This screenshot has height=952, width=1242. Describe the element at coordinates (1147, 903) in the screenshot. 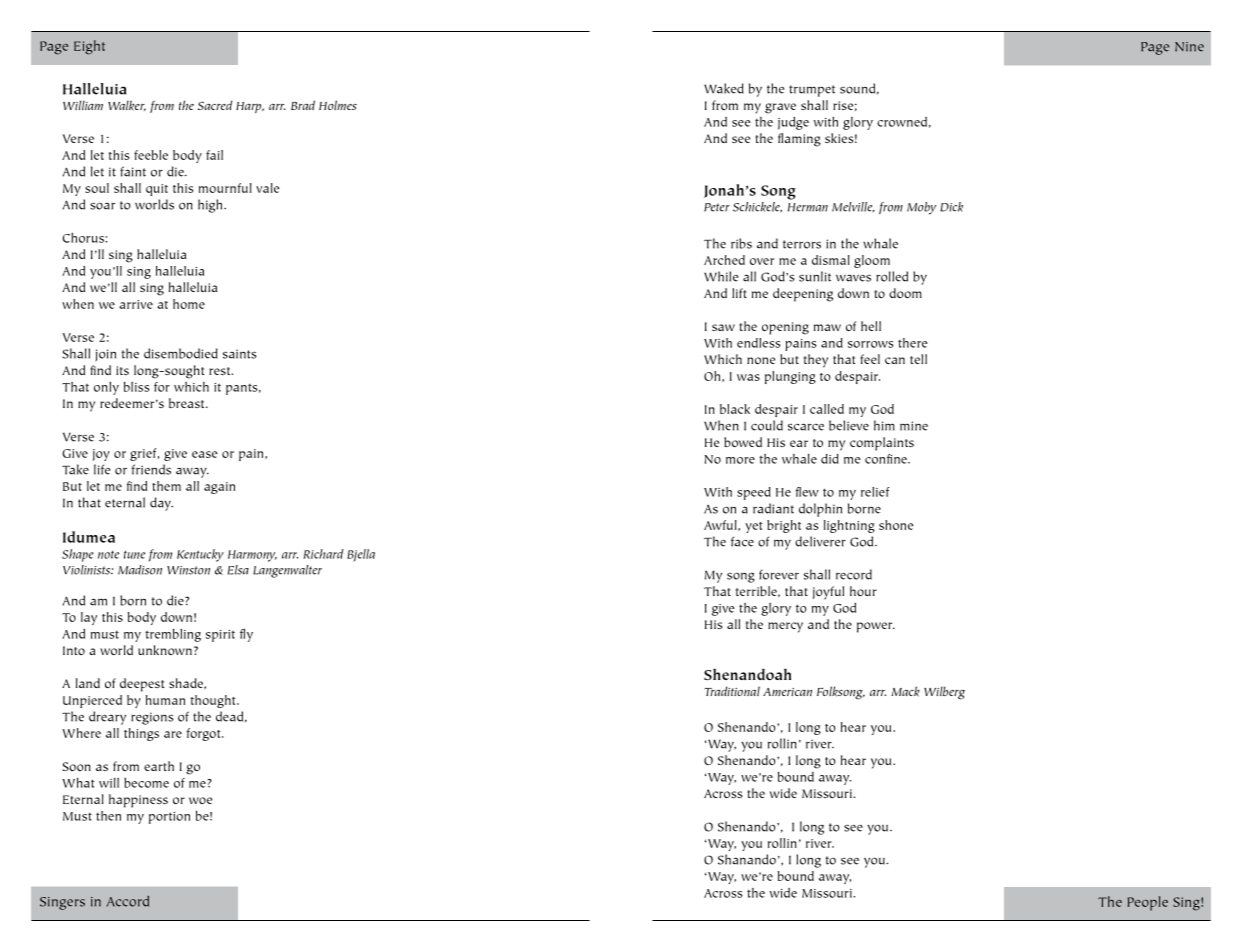

I see `People` at that location.
